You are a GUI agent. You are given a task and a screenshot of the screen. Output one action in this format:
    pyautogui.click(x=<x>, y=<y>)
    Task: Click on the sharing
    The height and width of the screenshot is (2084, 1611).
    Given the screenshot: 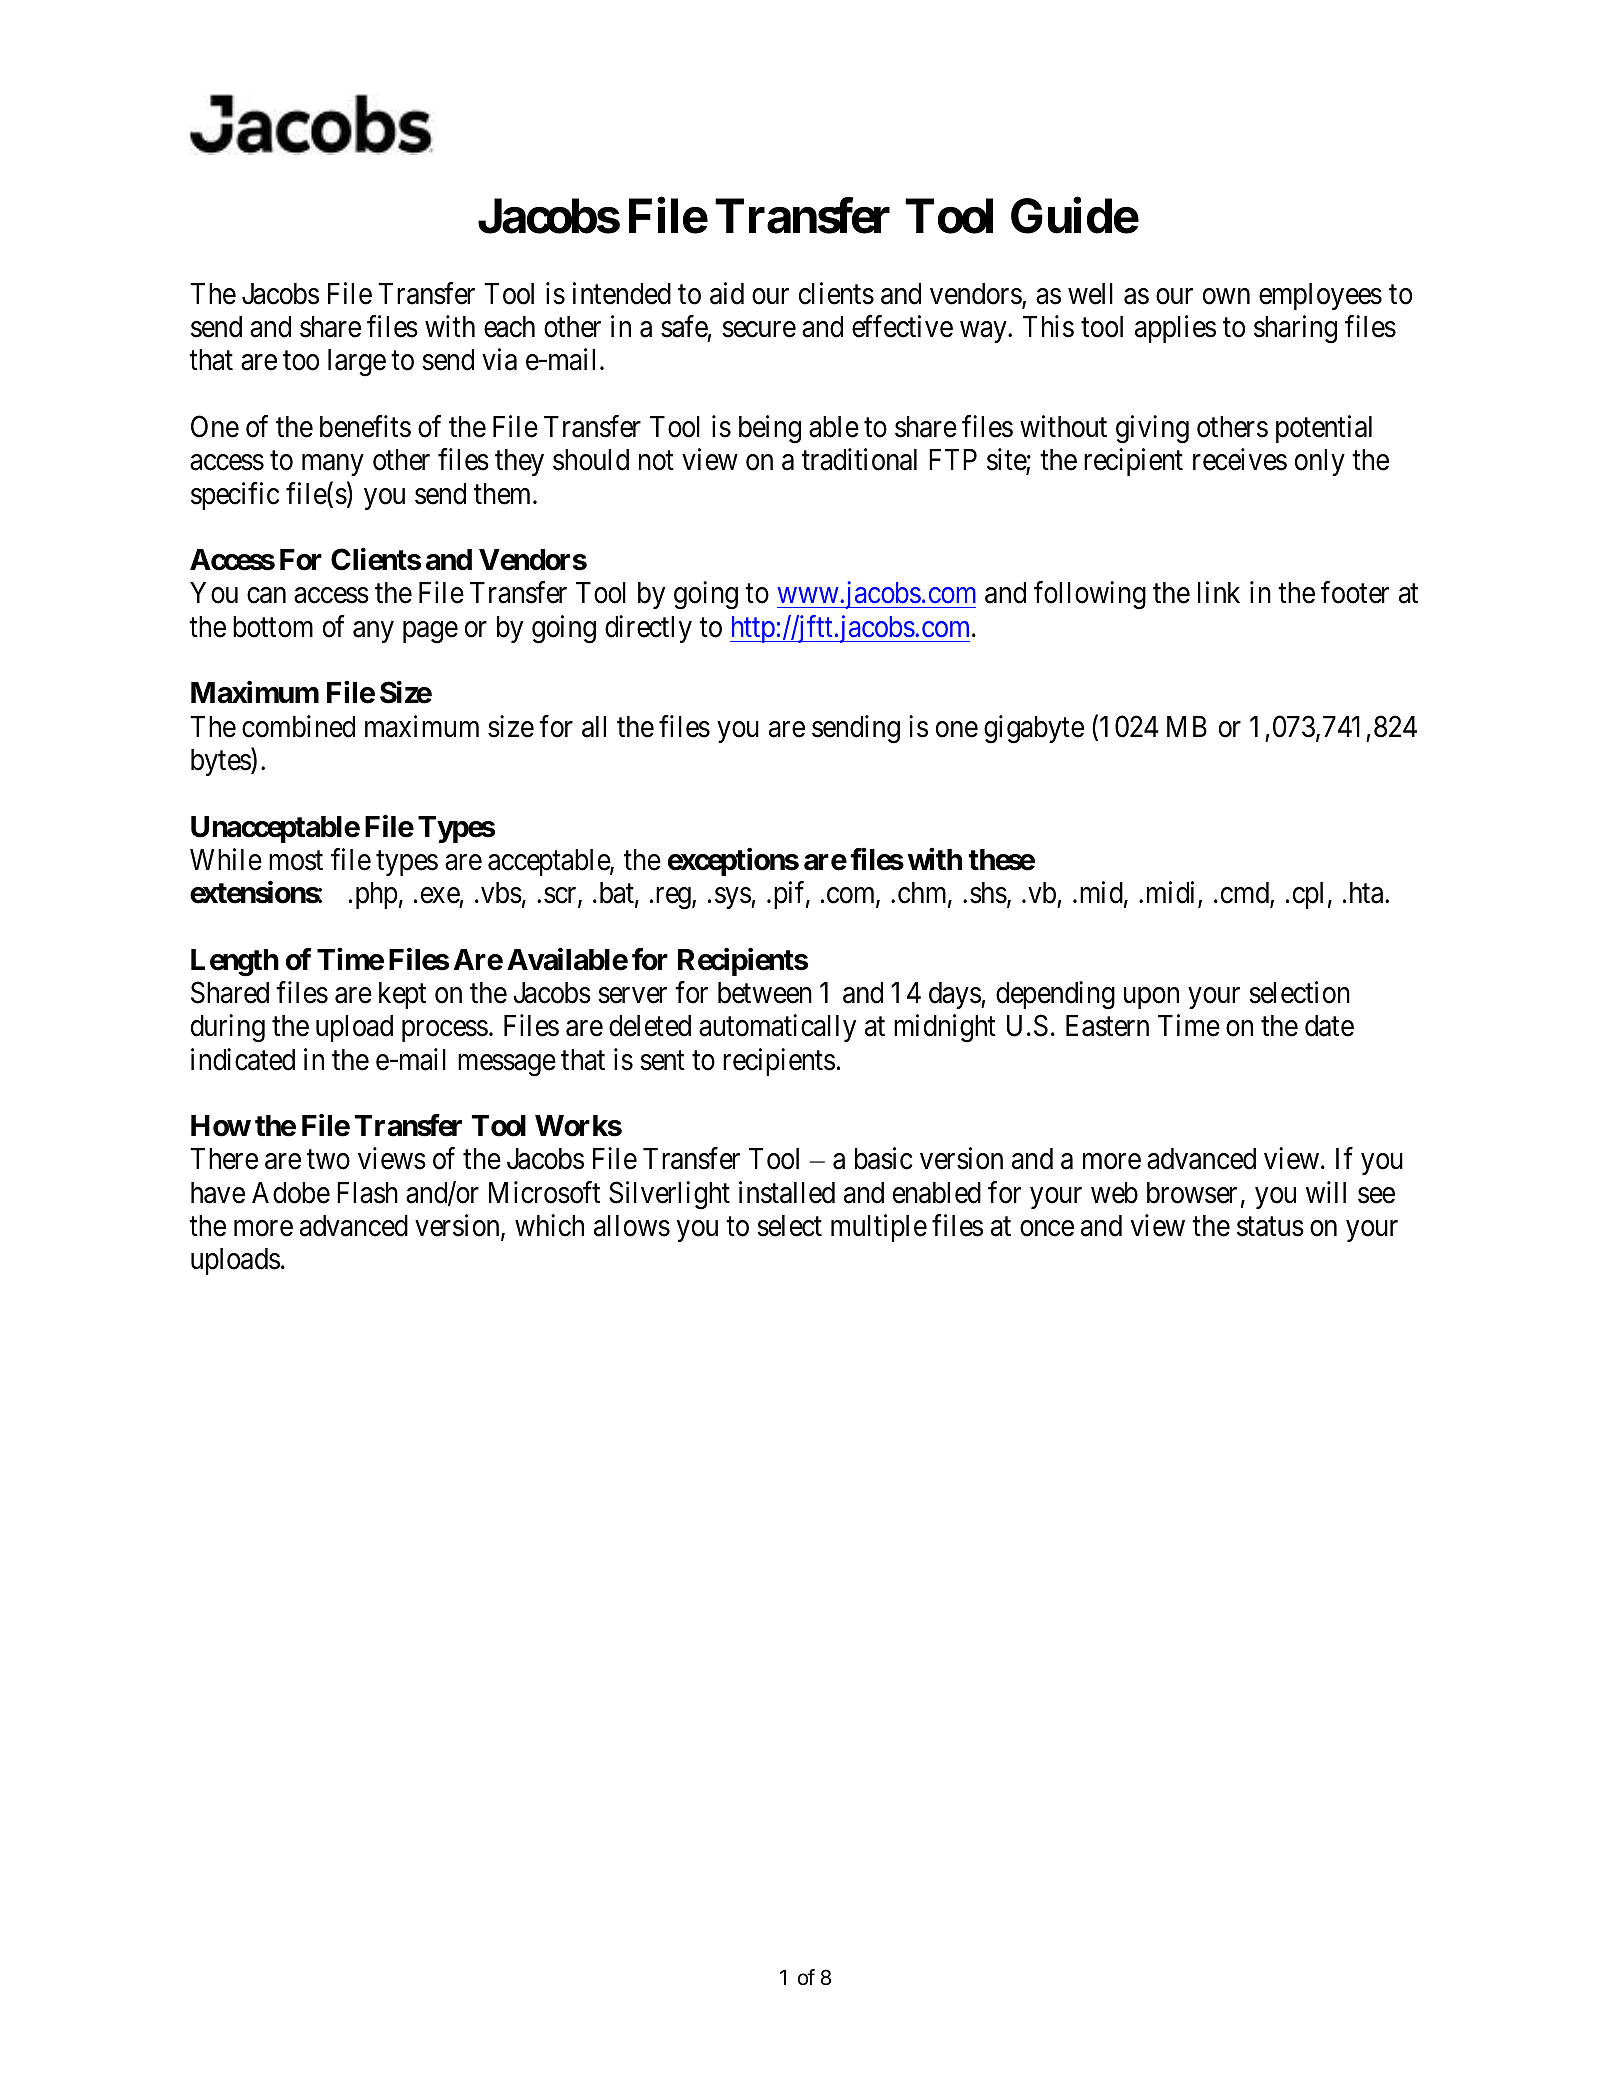 What is the action you would take?
    pyautogui.click(x=1295, y=329)
